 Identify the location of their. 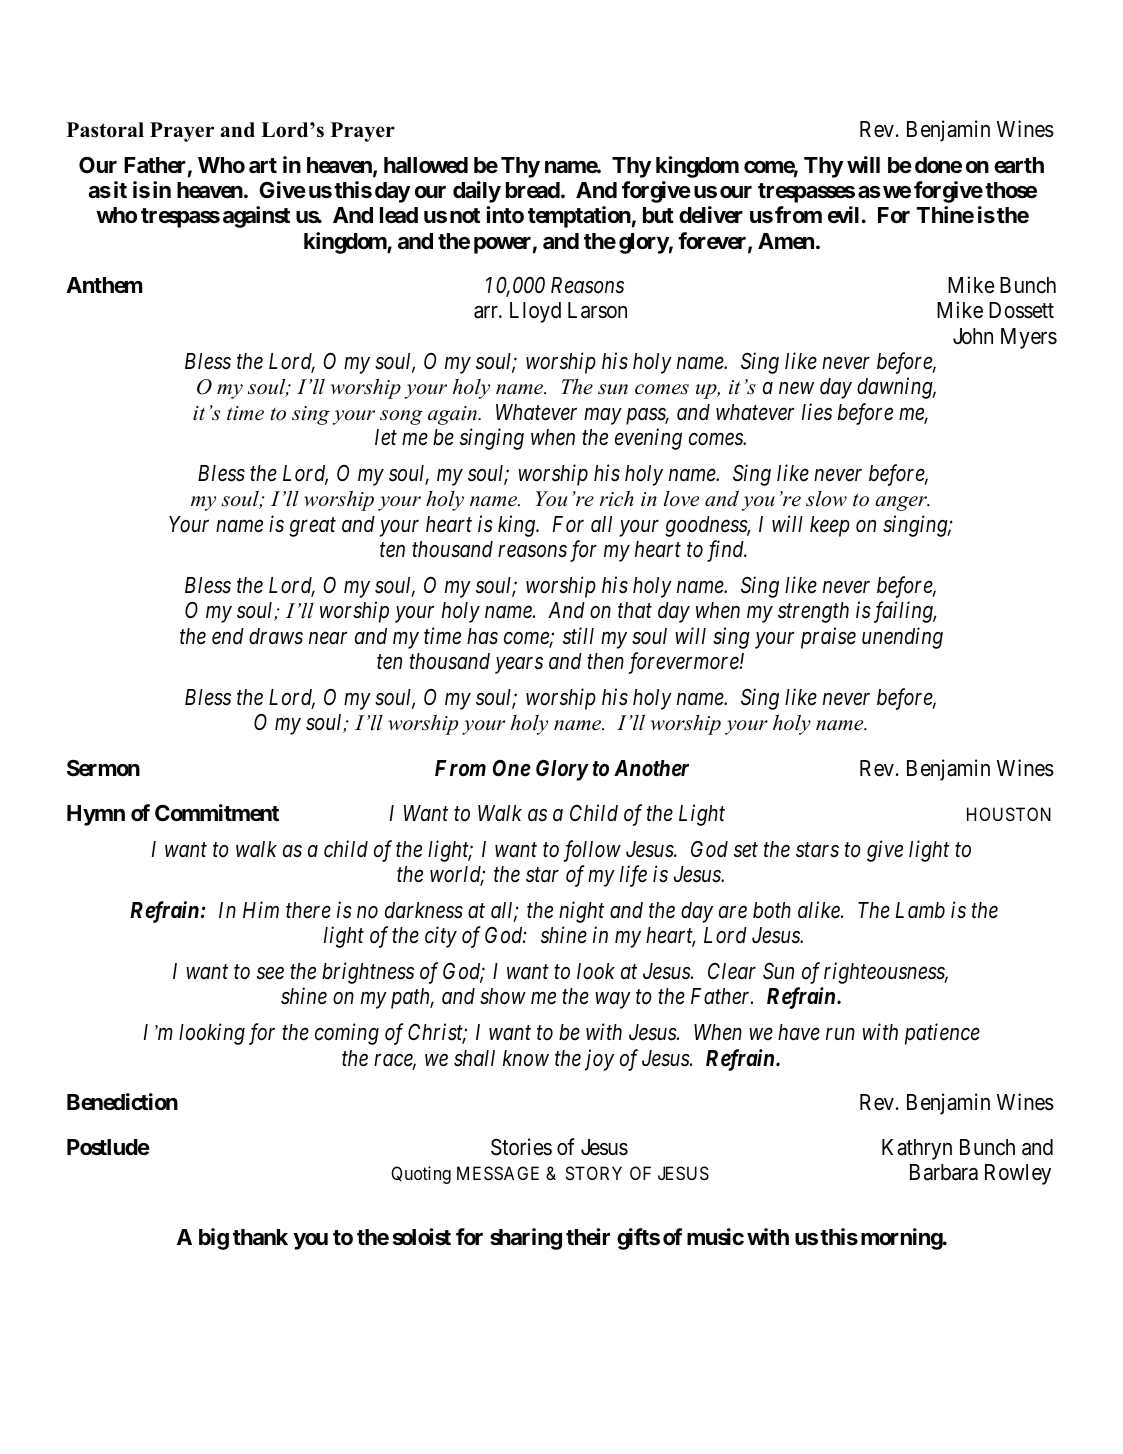
(588, 1237).
